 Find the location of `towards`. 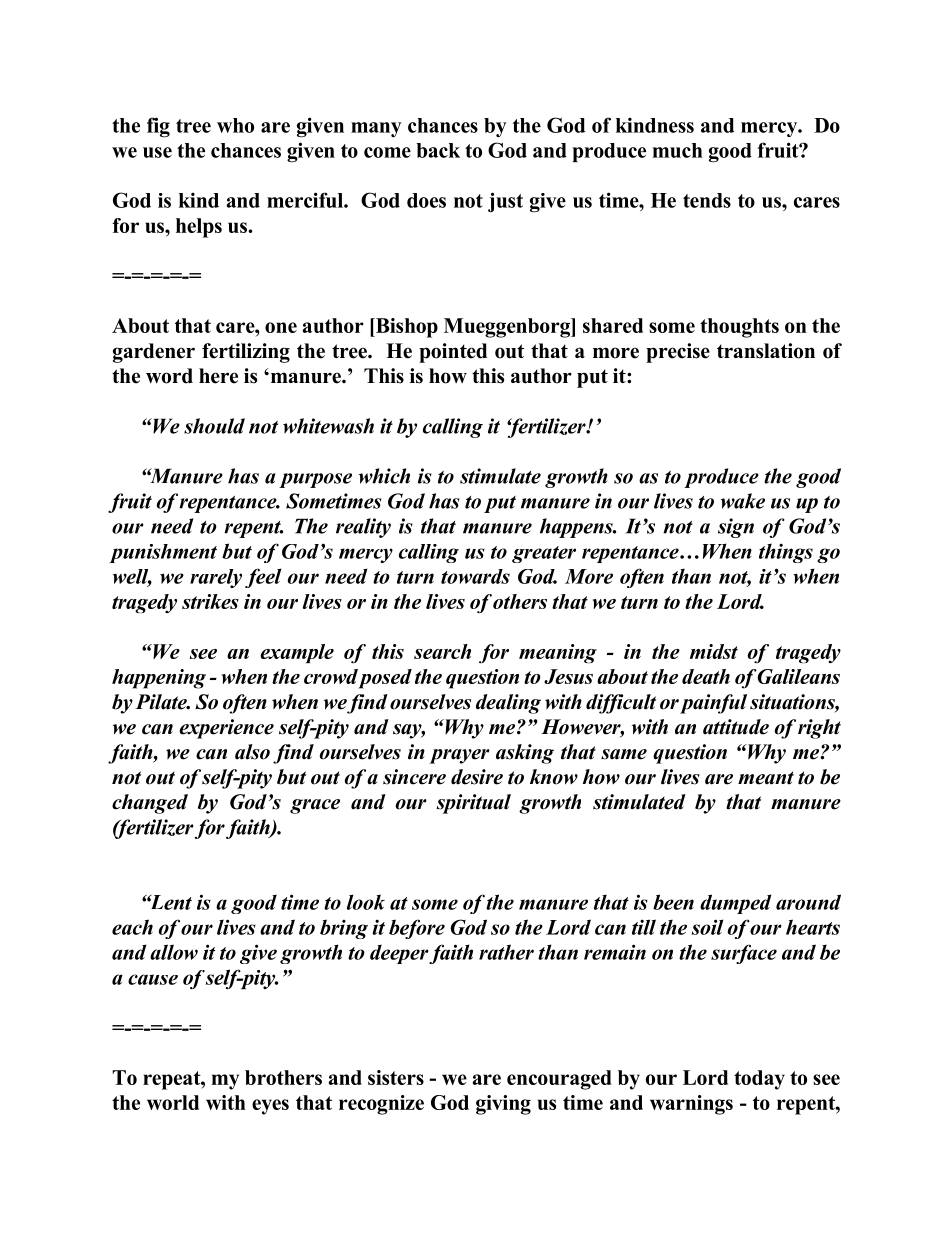

towards is located at coordinates (475, 576).
